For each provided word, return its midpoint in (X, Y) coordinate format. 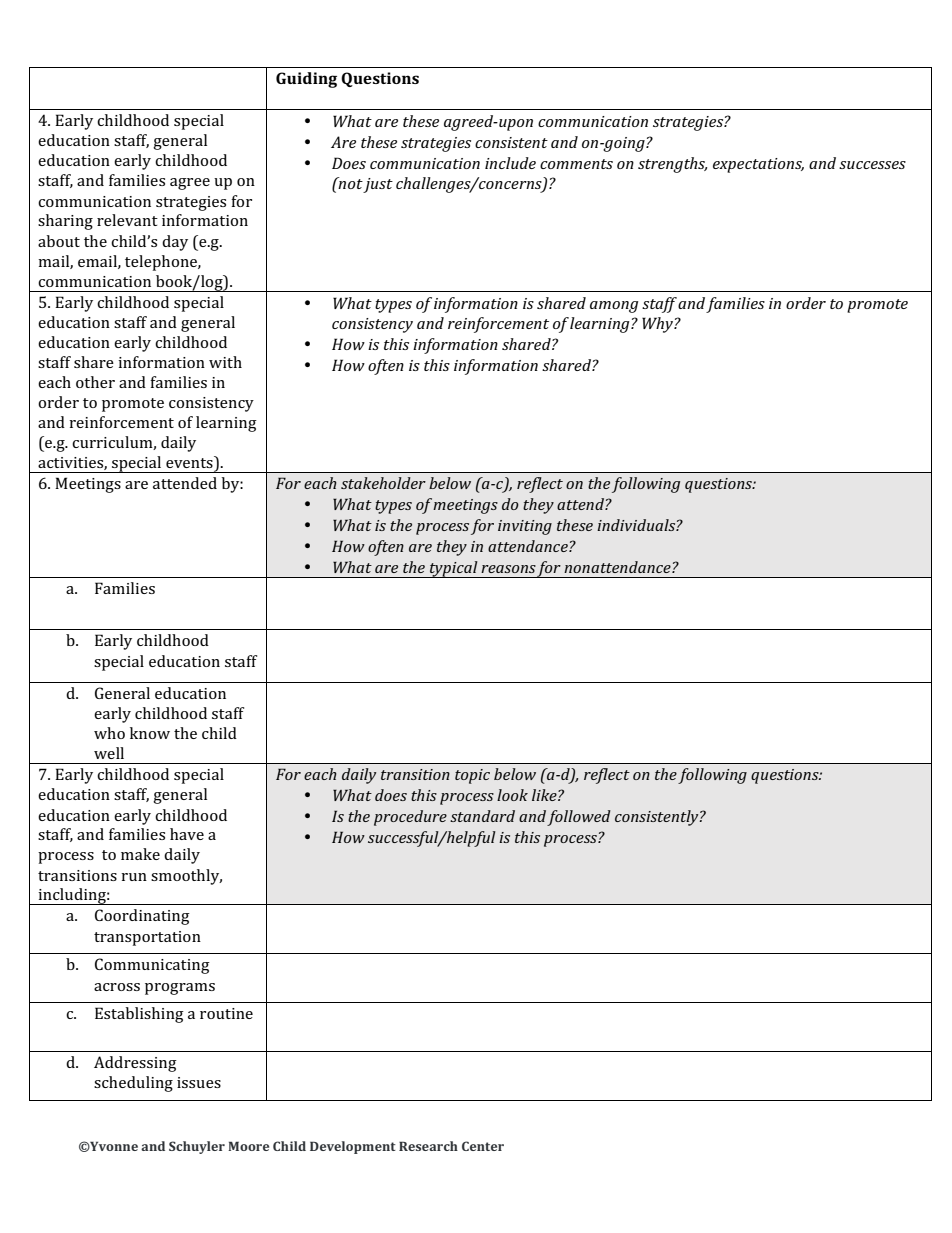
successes (872, 165)
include (510, 163)
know (150, 733)
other (95, 382)
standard (482, 816)
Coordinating (142, 917)
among (614, 307)
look (512, 795)
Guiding (306, 80)
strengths (672, 165)
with (225, 362)
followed (579, 818)
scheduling (133, 1084)
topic (472, 776)
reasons (508, 569)
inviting (525, 527)
